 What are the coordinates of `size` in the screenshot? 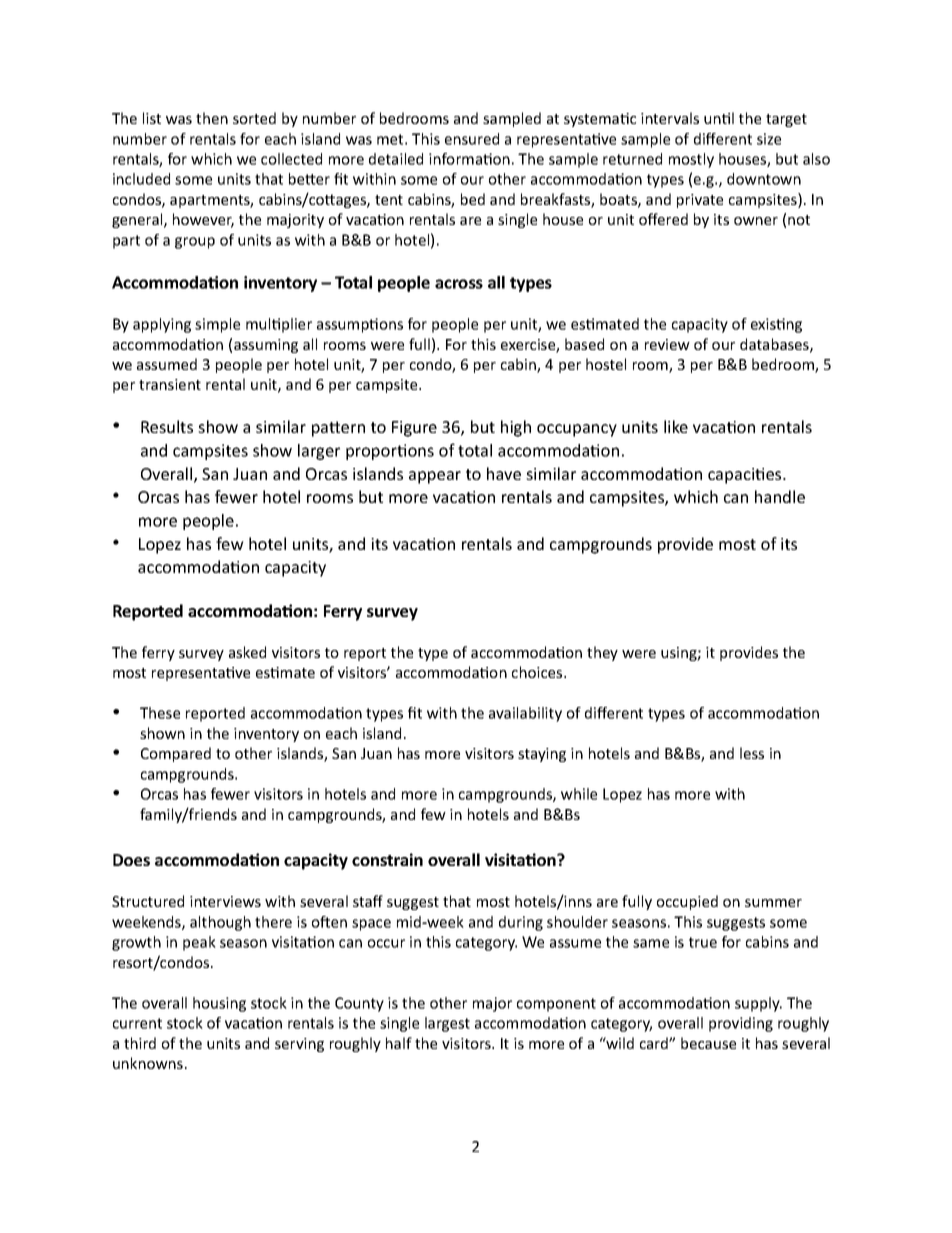 It's located at (769, 139).
